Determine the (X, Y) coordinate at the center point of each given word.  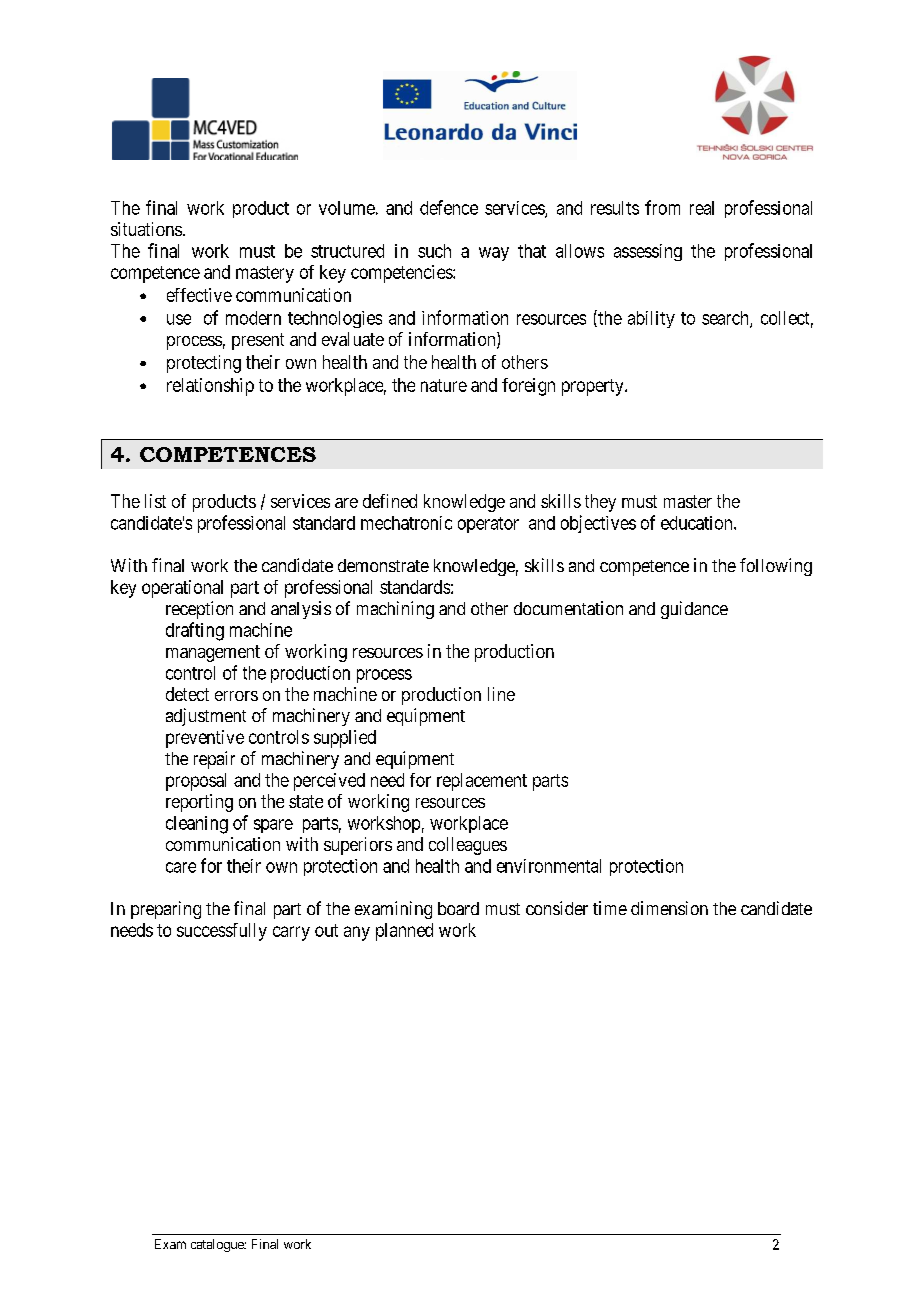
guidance (694, 610)
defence (449, 207)
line (501, 694)
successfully (222, 932)
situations (146, 229)
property (594, 387)
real (702, 208)
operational (182, 589)
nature (444, 385)
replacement (482, 782)
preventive (205, 739)
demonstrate (383, 565)
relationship (210, 387)
